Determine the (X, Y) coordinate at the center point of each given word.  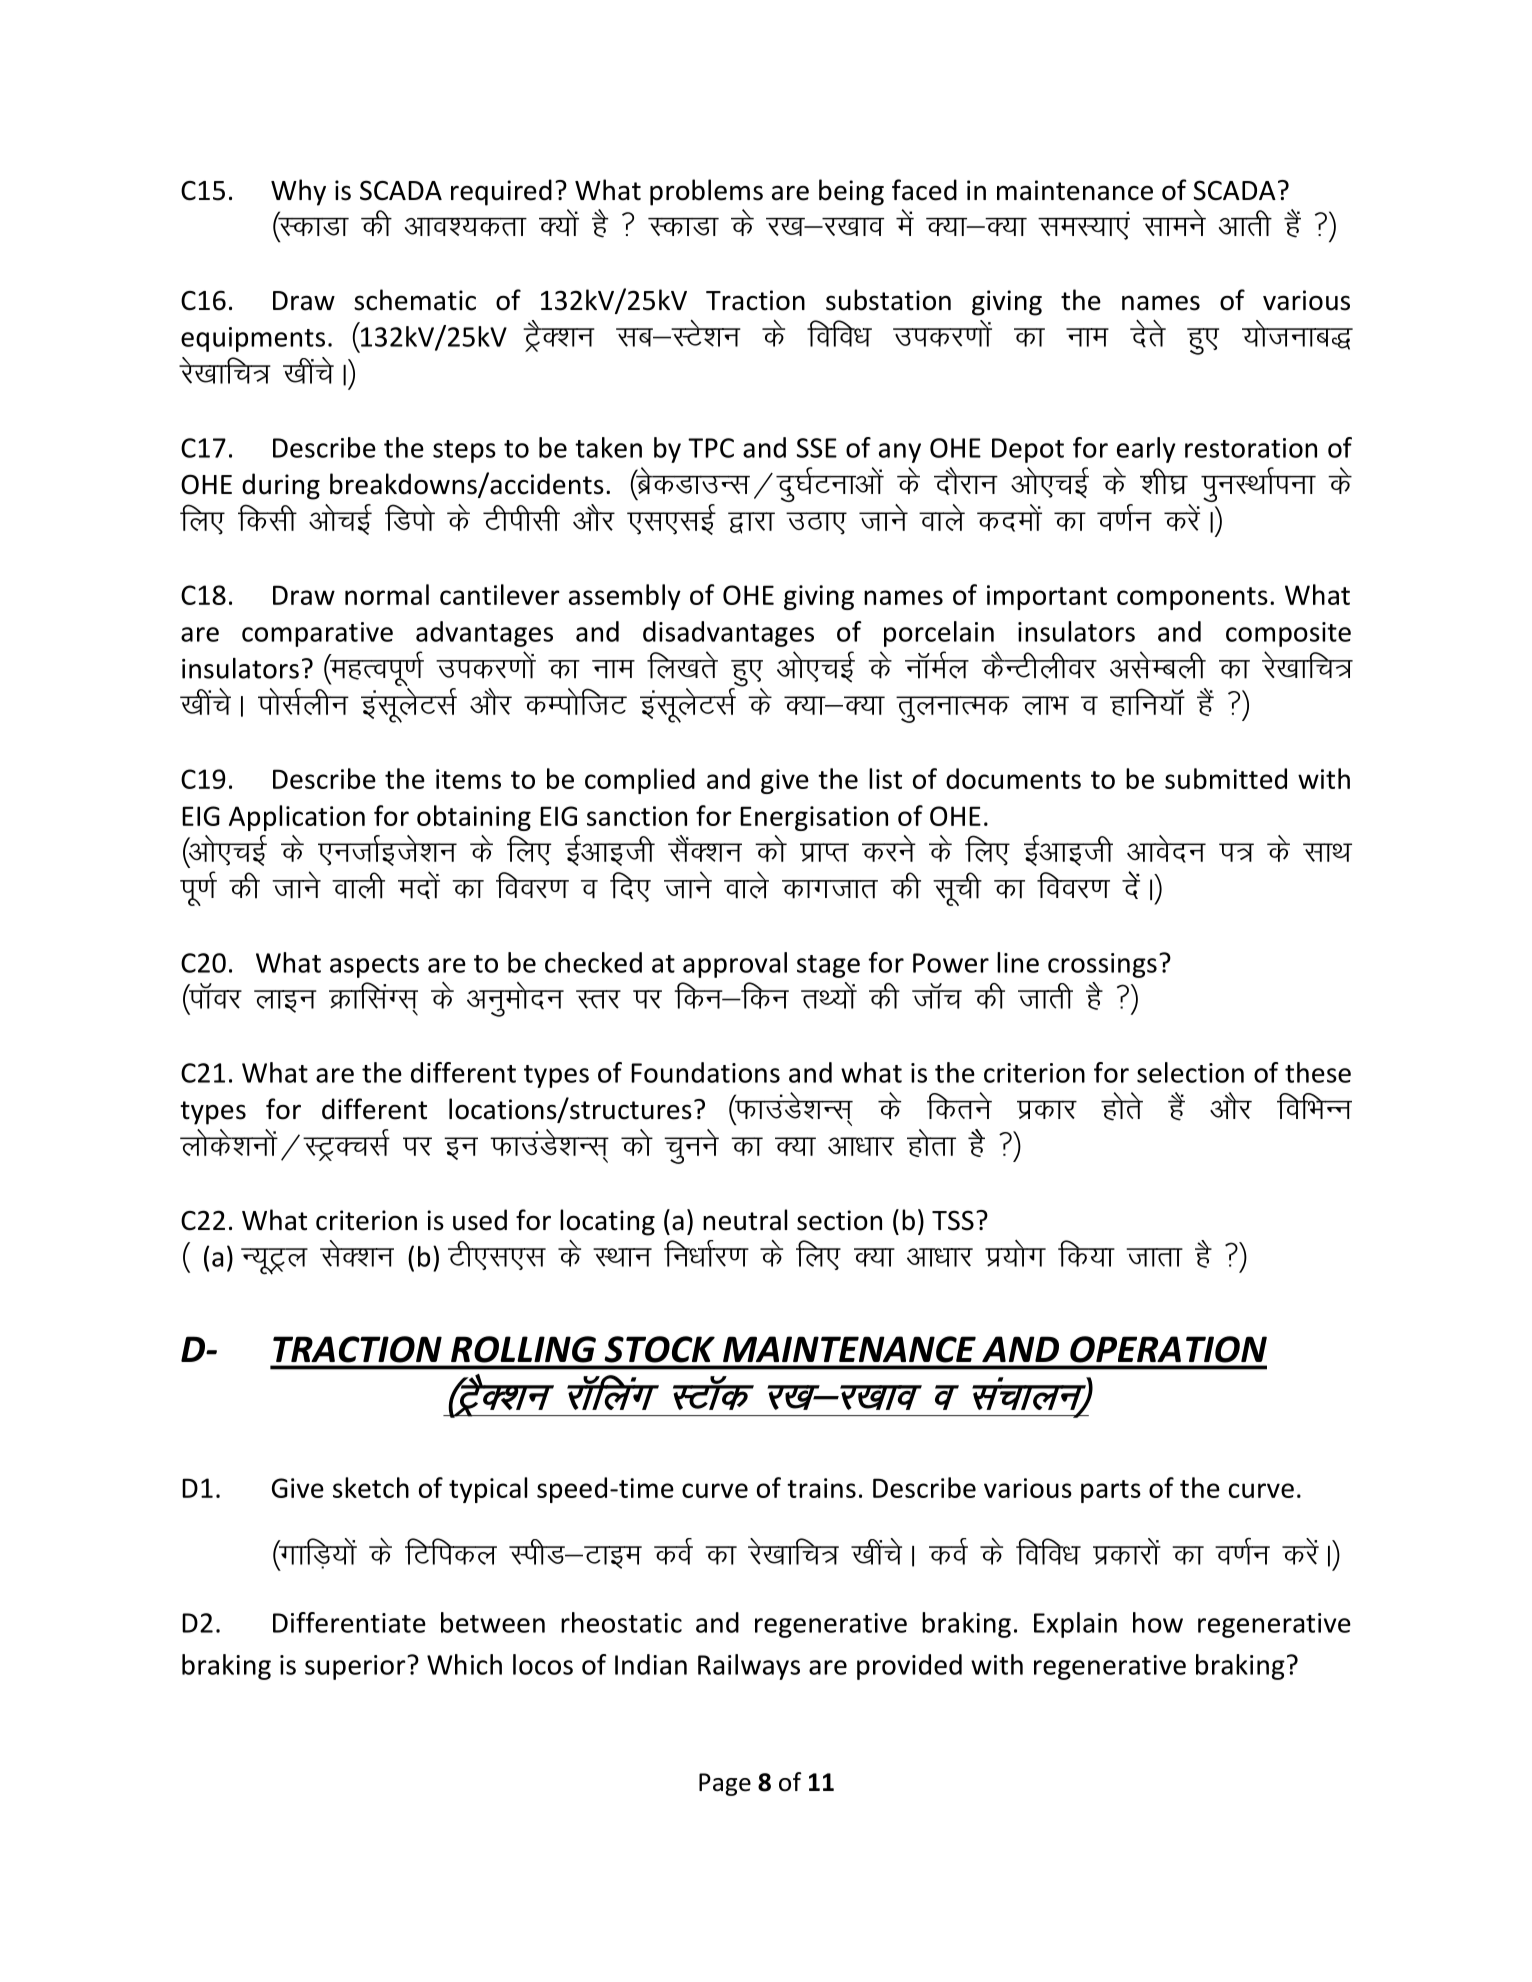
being (851, 192)
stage (828, 966)
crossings (1102, 965)
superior (356, 1667)
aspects (374, 966)
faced (924, 190)
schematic (415, 300)
